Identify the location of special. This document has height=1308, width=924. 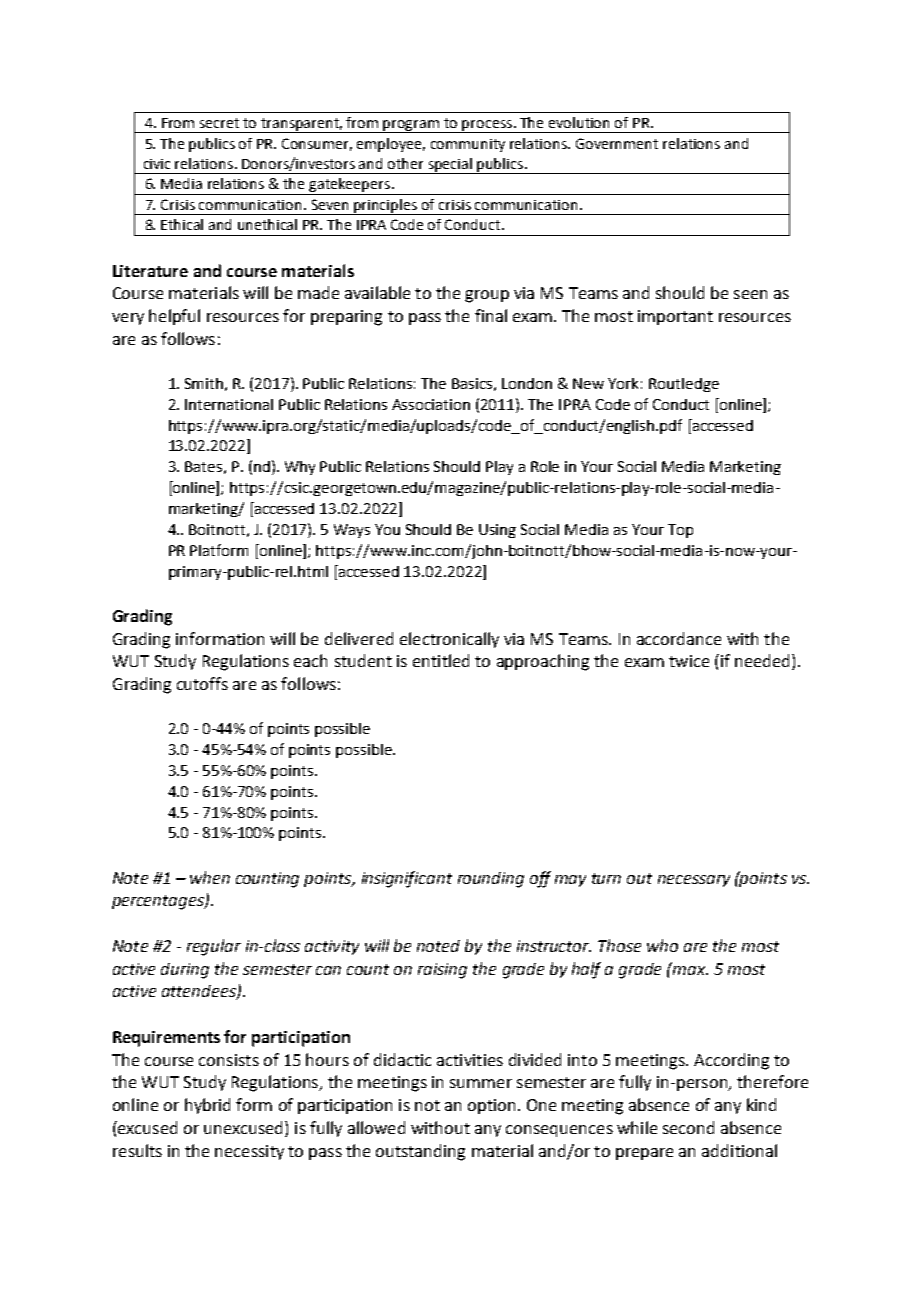
(450, 166).
